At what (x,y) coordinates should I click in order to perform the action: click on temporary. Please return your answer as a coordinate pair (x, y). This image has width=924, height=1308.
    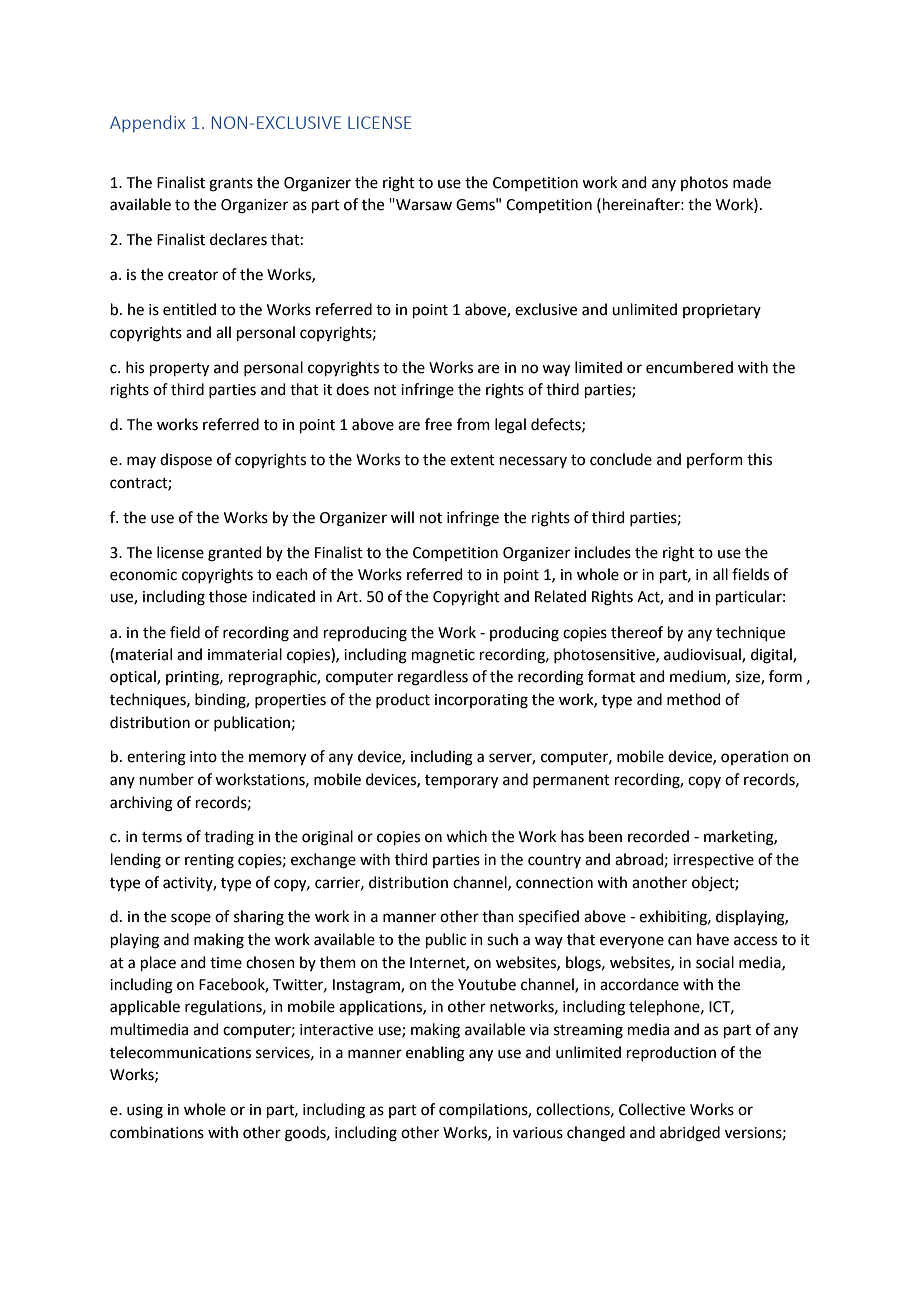
    Looking at the image, I should click on (461, 782).
